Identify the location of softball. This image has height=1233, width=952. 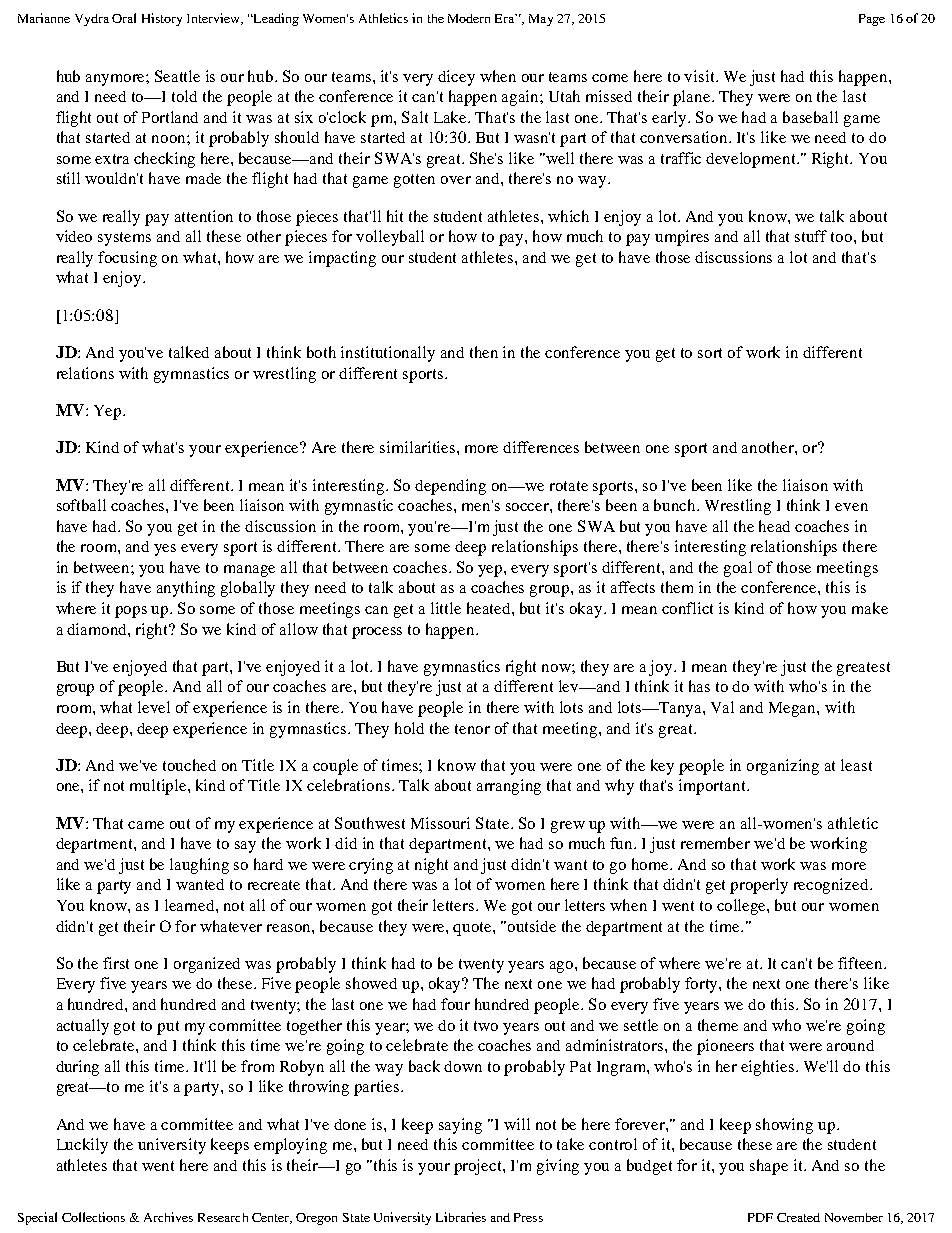
(81, 505).
